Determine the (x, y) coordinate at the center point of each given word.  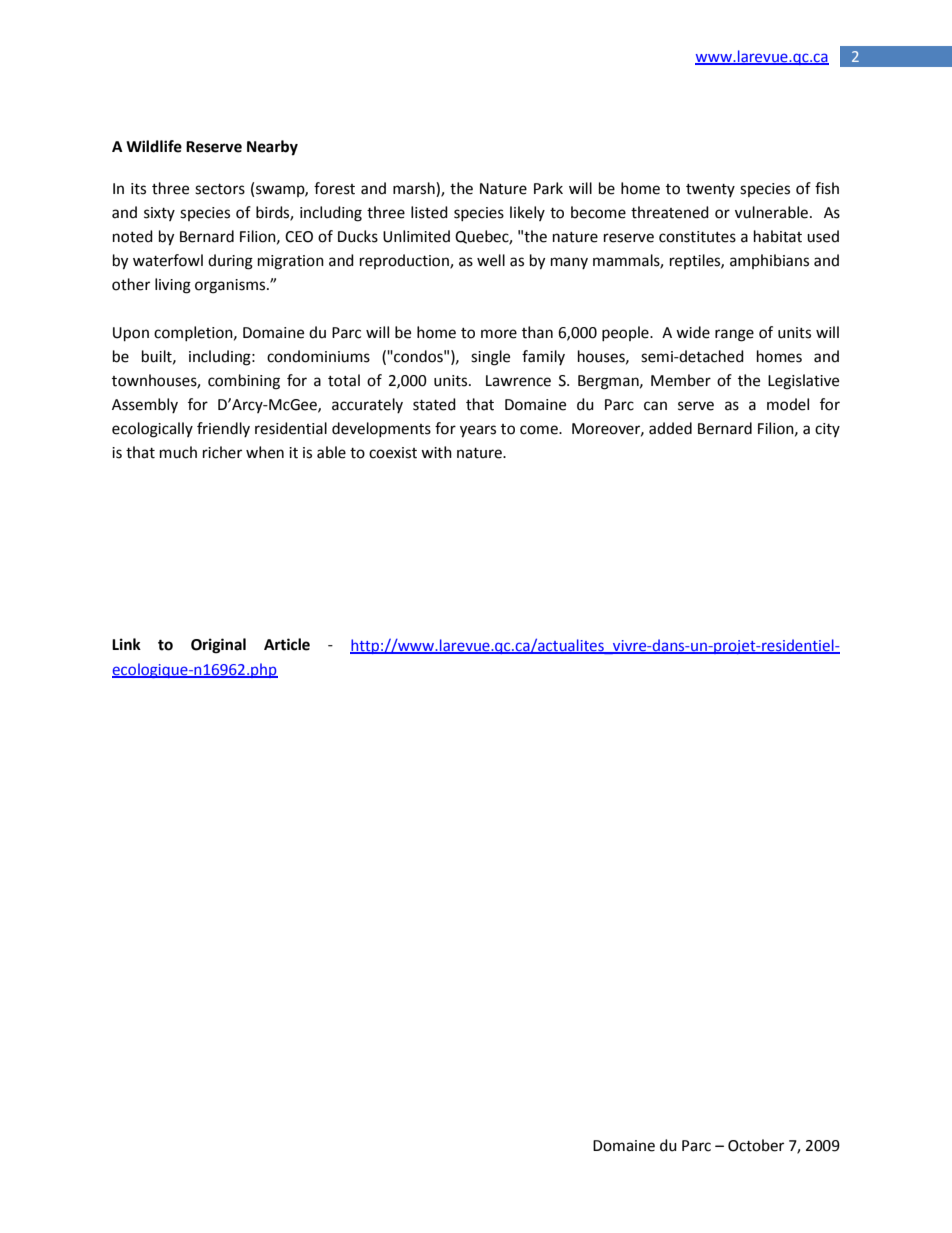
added (670, 428)
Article (287, 644)
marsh (415, 188)
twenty (710, 190)
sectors (220, 189)
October (756, 1145)
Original (218, 646)
